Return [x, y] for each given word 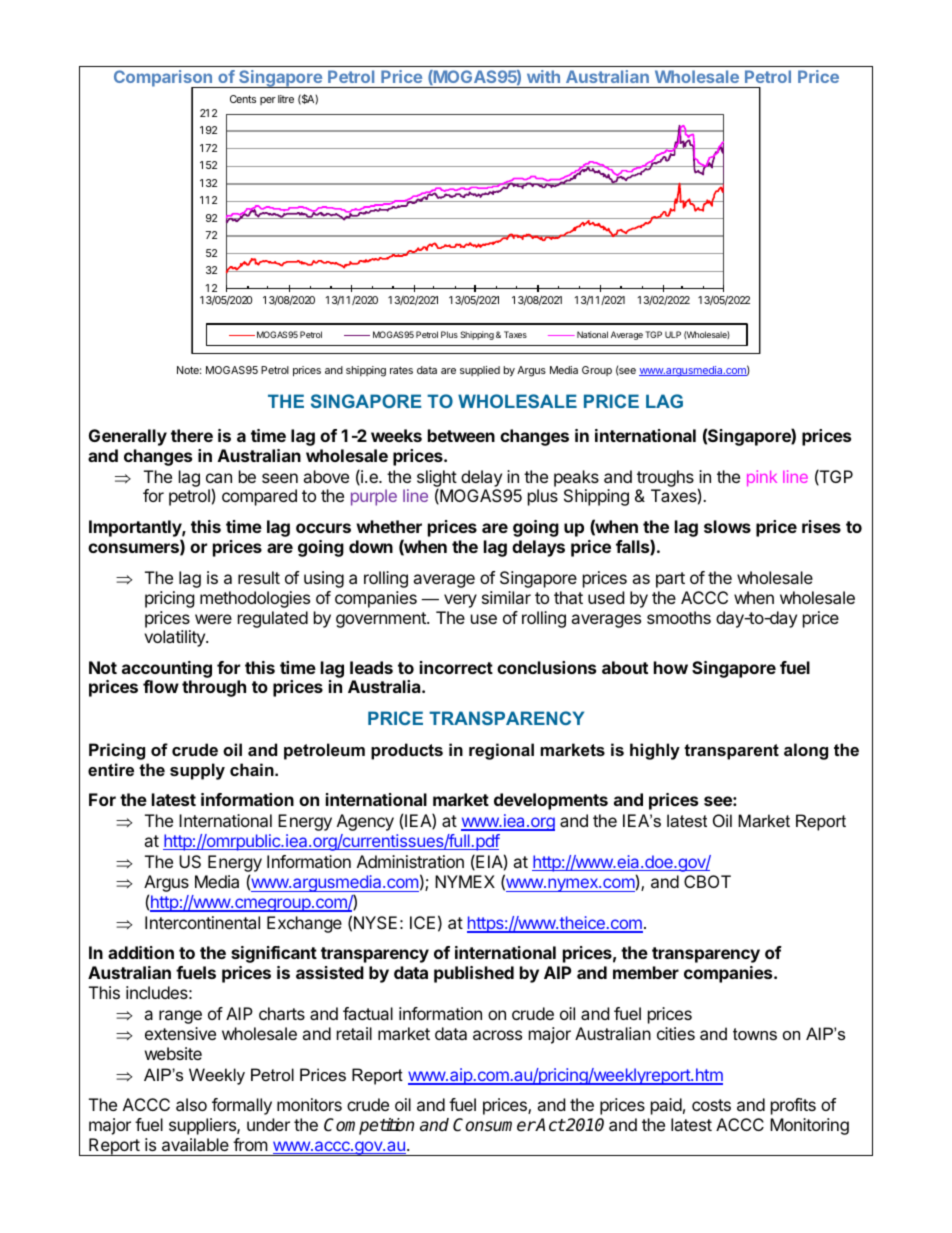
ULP [673, 334]
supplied [480, 371]
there [192, 435]
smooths [679, 617]
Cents [243, 99]
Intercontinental [202, 922]
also [191, 1104]
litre [286, 99]
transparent [731, 752]
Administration [410, 861]
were [213, 619]
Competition [369, 1126]
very [460, 601]
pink [762, 478]
